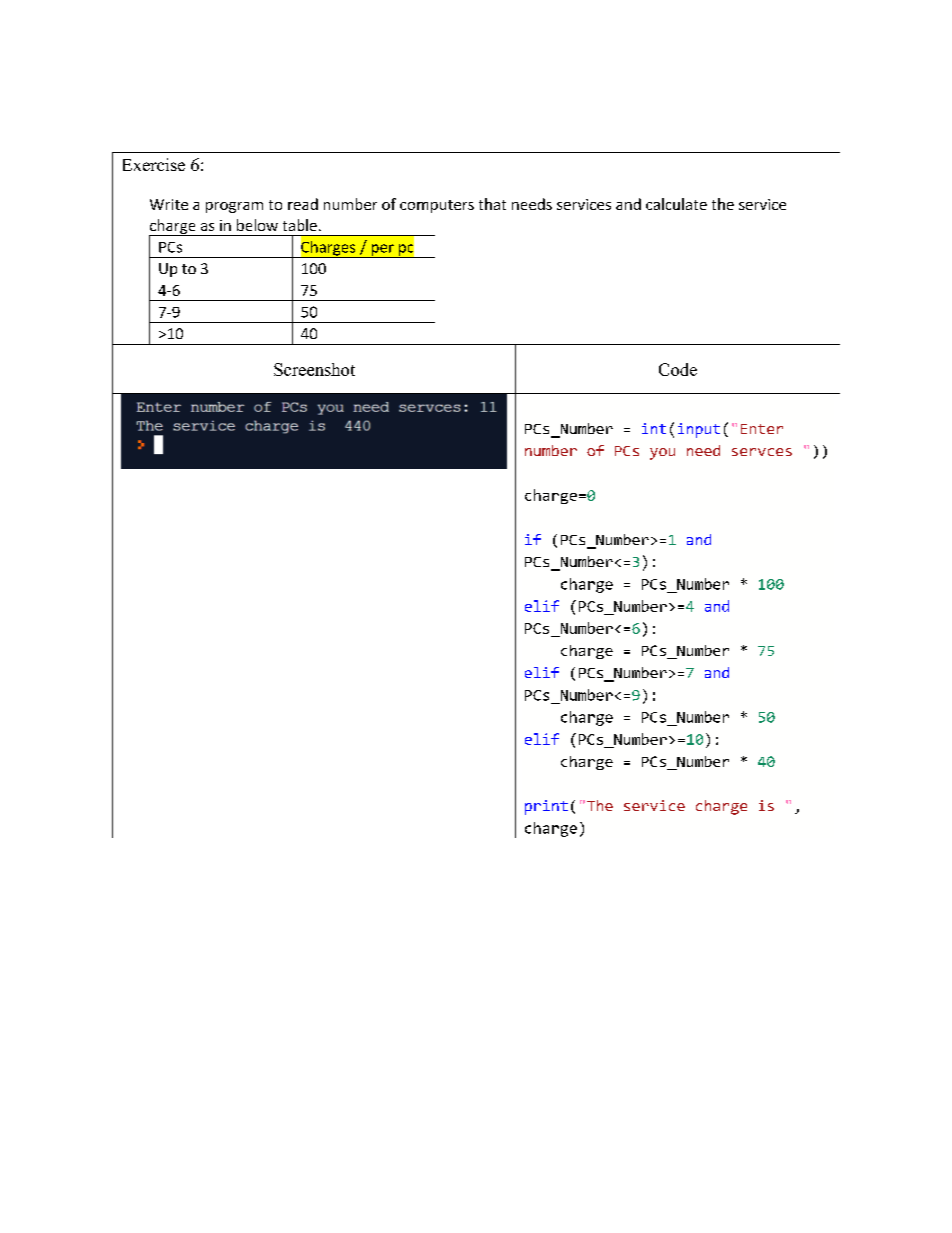  Describe the element at coordinates (300, 225) in the screenshot. I see `table` at that location.
